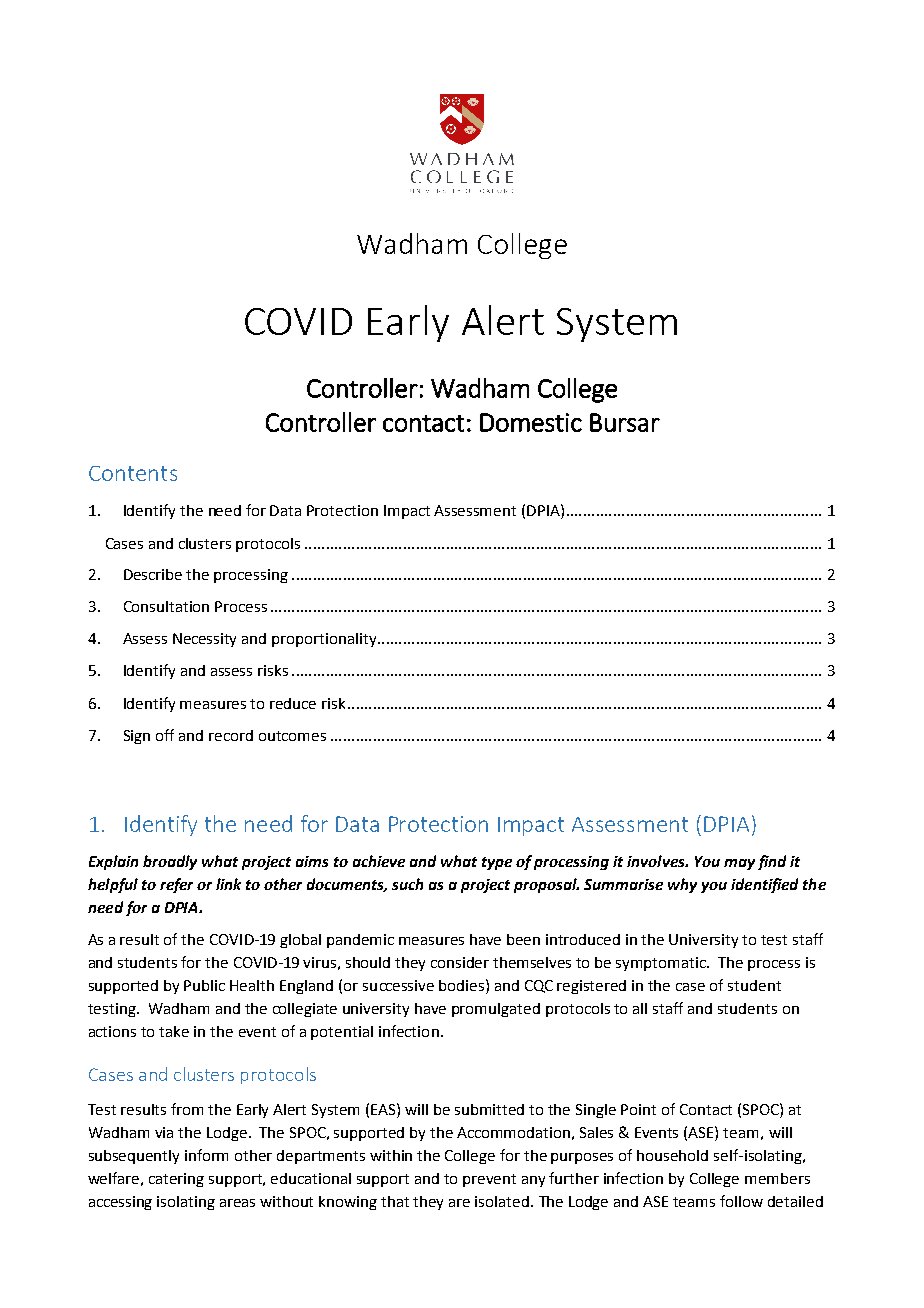  What do you see at coordinates (531, 422) in the screenshot?
I see `Domestic` at bounding box center [531, 422].
